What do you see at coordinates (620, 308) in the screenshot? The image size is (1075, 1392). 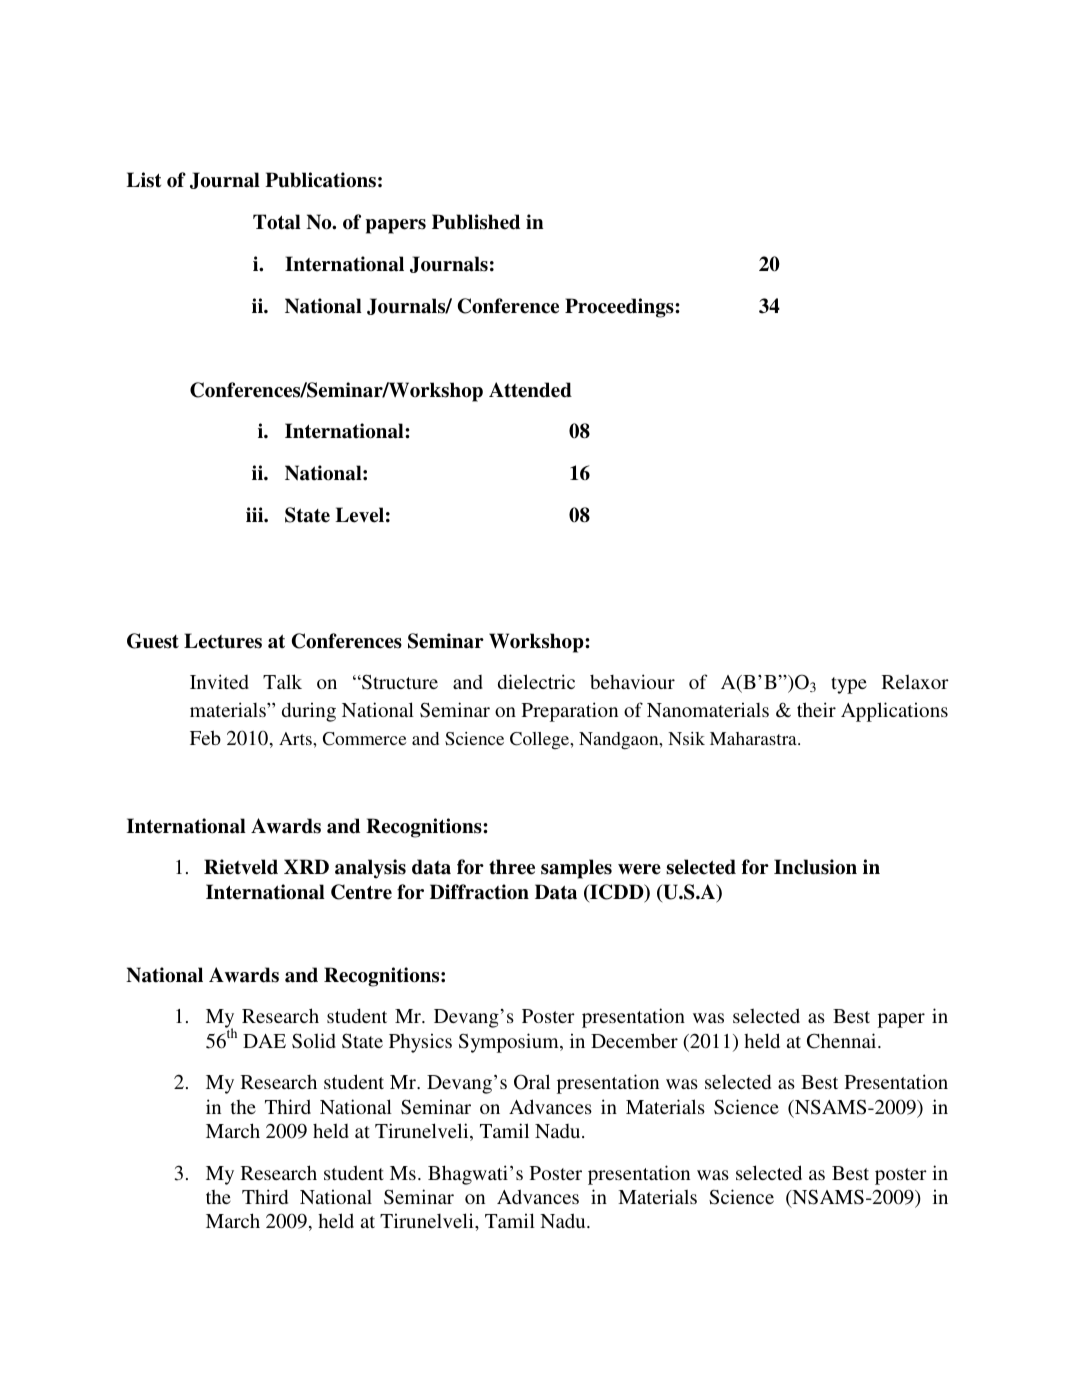 I see `Proceedings` at bounding box center [620, 308].
